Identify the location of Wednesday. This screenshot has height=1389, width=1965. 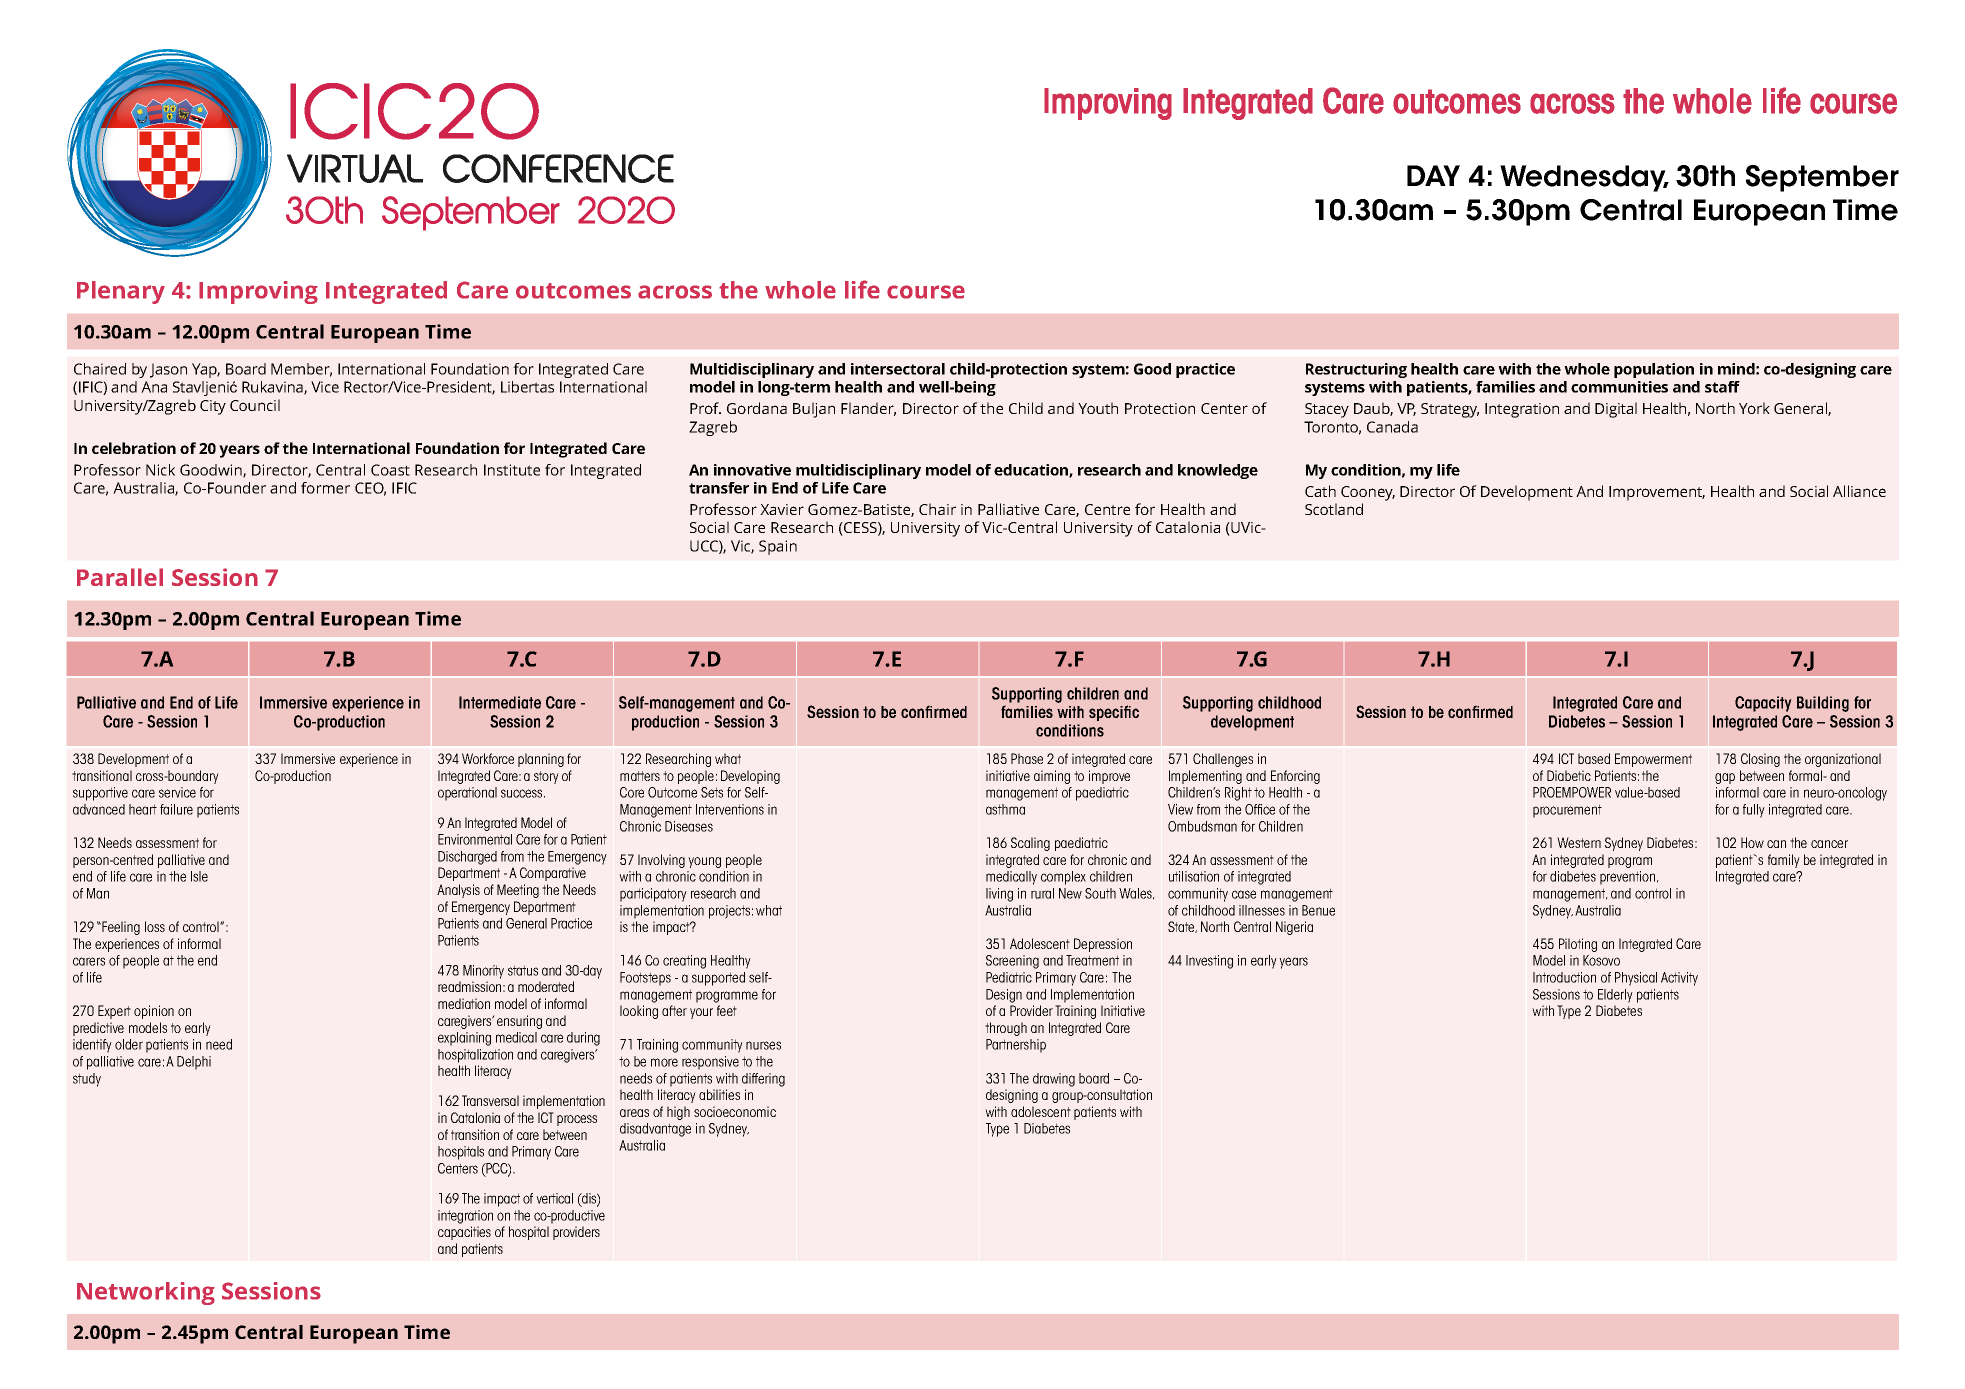
(1584, 178).
